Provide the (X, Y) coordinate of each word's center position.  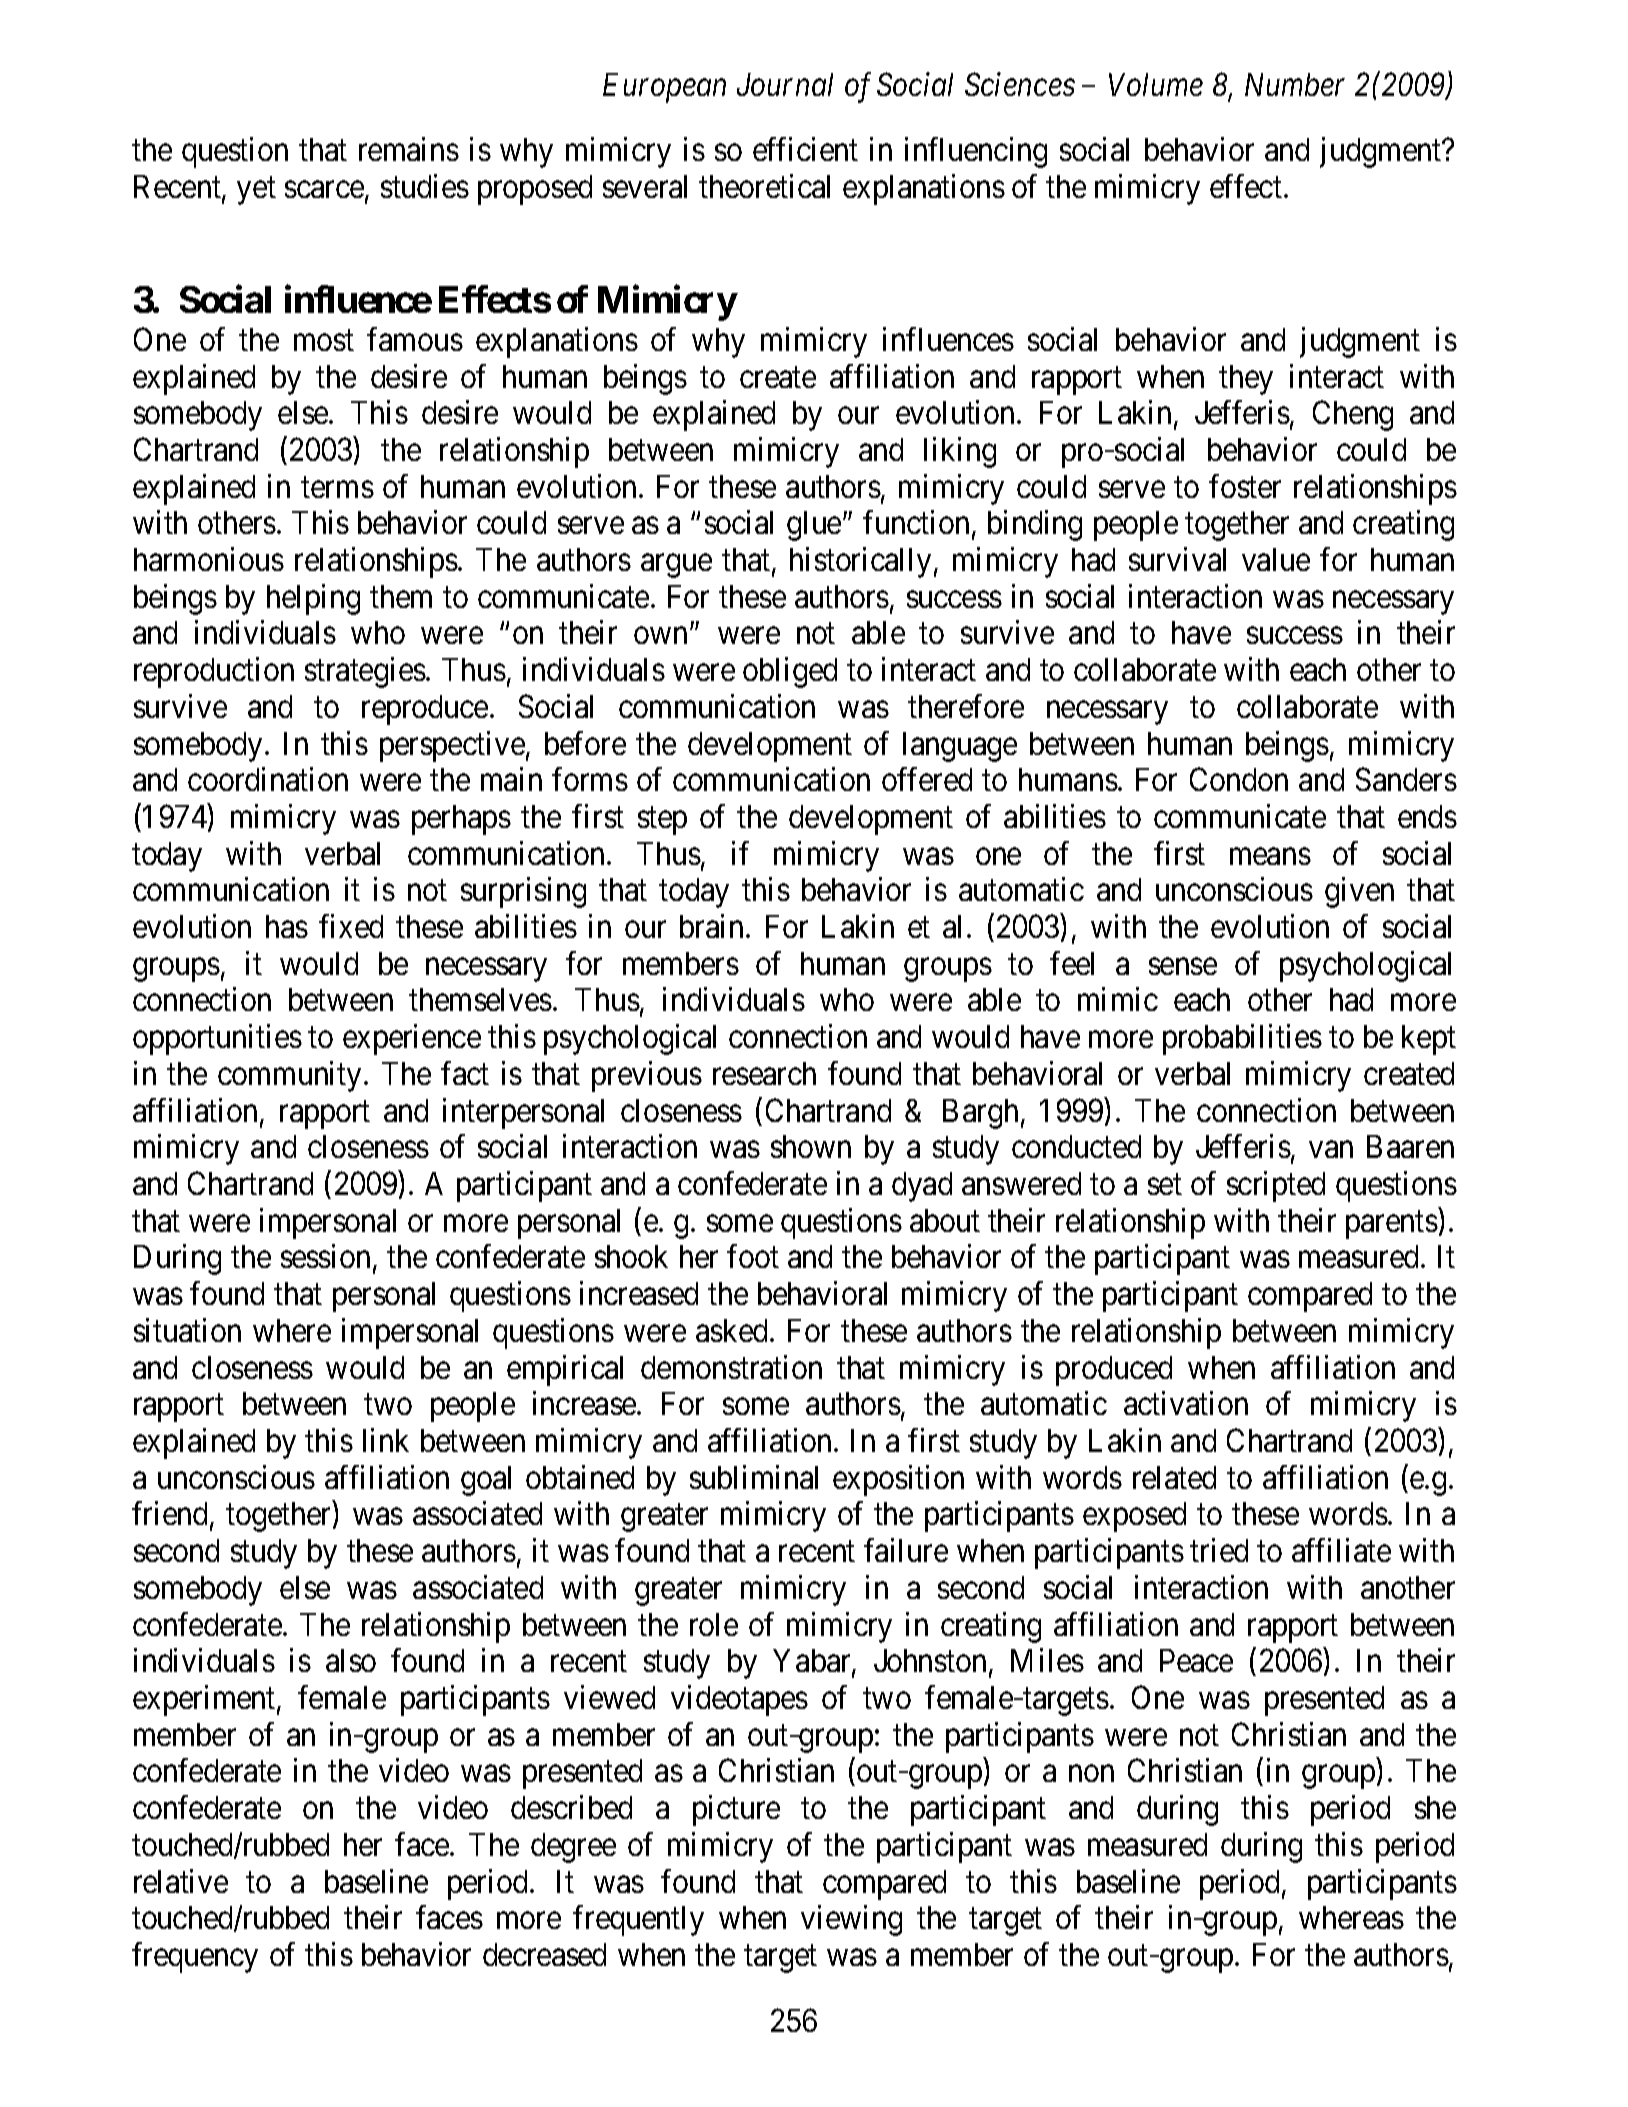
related (1174, 1477)
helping (313, 599)
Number (1295, 84)
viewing (851, 1921)
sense (1183, 966)
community (289, 1076)
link (386, 1440)
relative (181, 1881)
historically (860, 562)
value (1276, 559)
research (764, 1073)
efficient (805, 149)
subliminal (754, 1477)
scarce (325, 191)
